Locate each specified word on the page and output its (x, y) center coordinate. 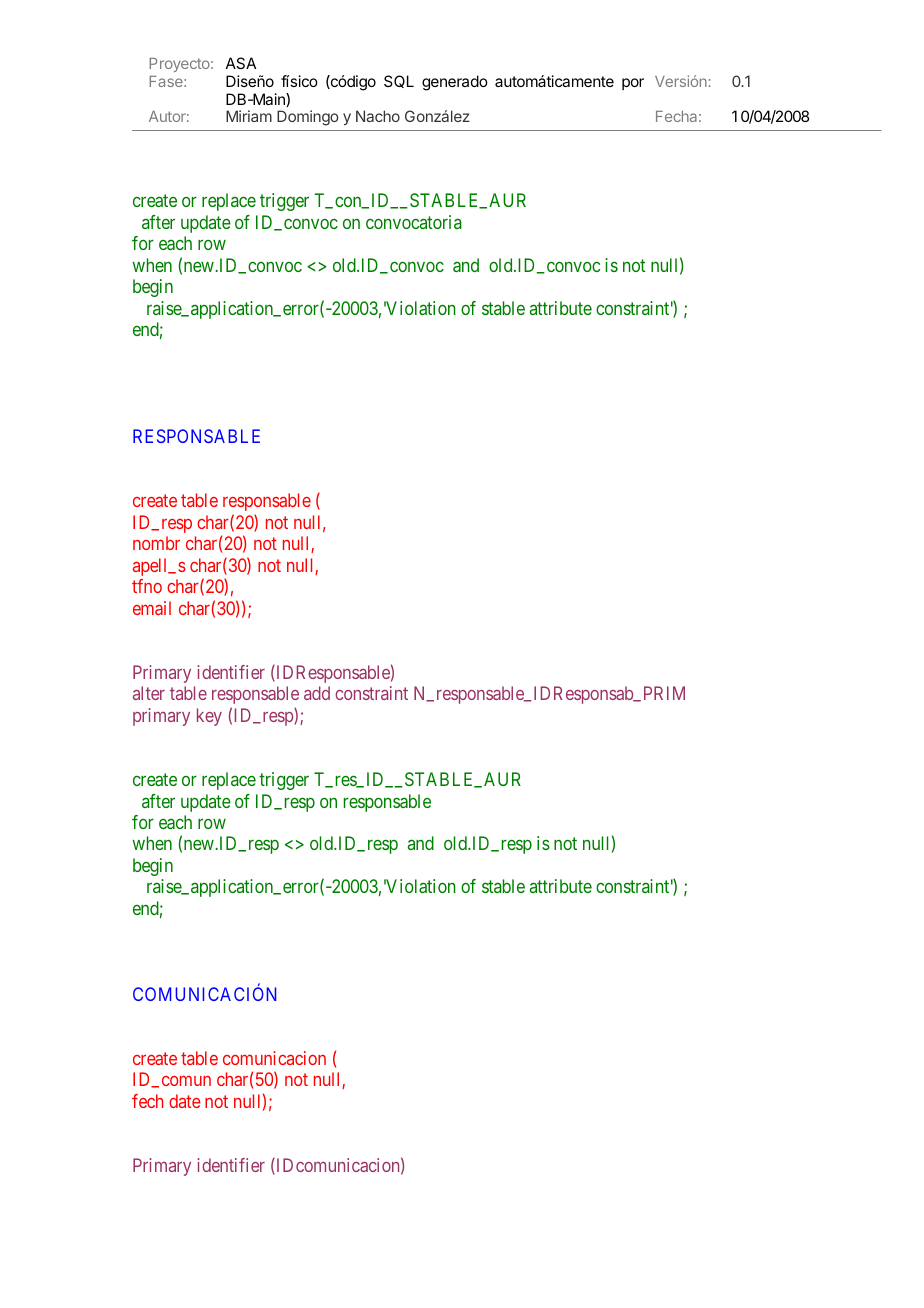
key (209, 717)
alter (149, 693)
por (633, 84)
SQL (399, 81)
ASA (241, 63)
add (317, 693)
